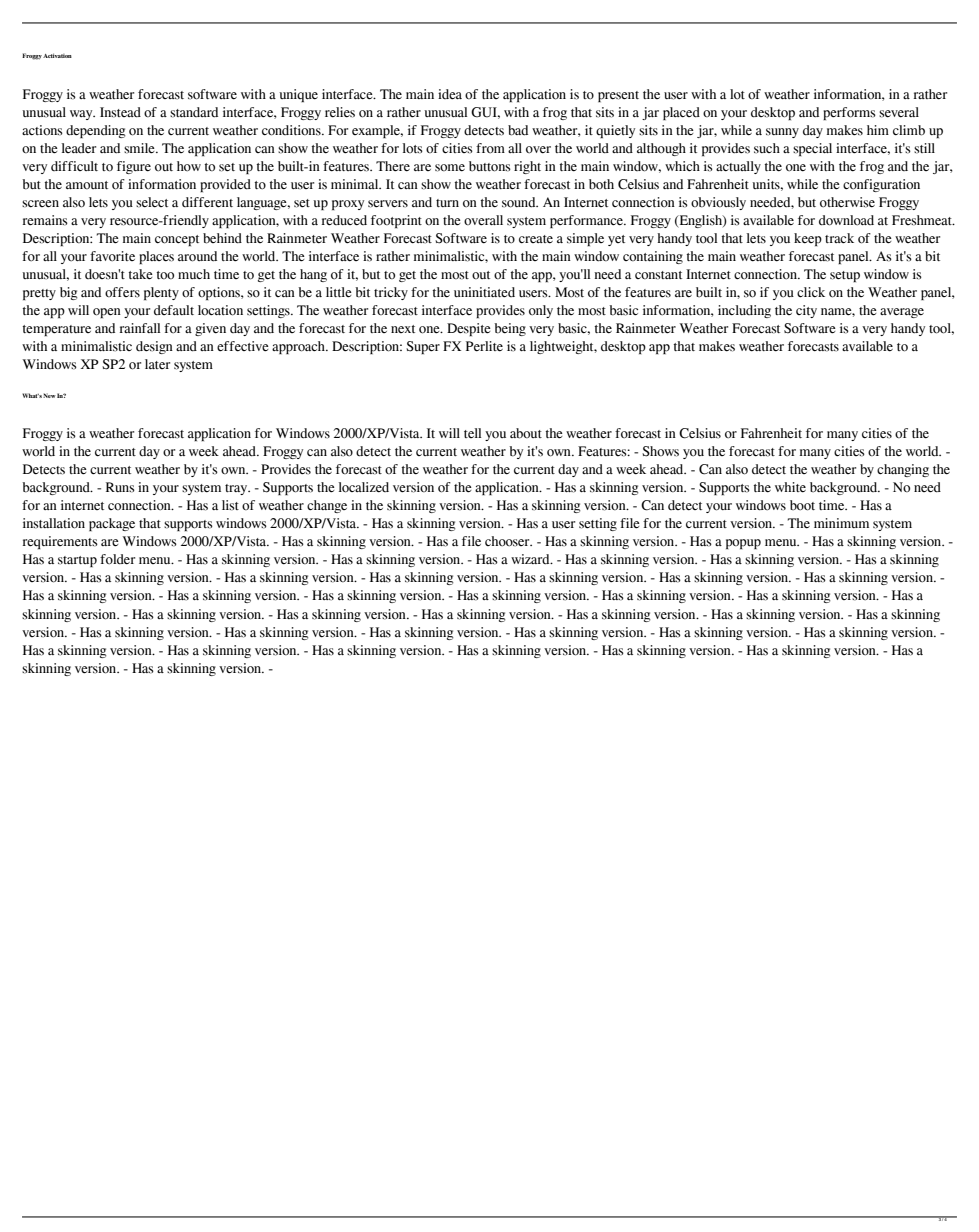  Describe the element at coordinates (484, 292) in the screenshot. I see `uninitiated` at that location.
